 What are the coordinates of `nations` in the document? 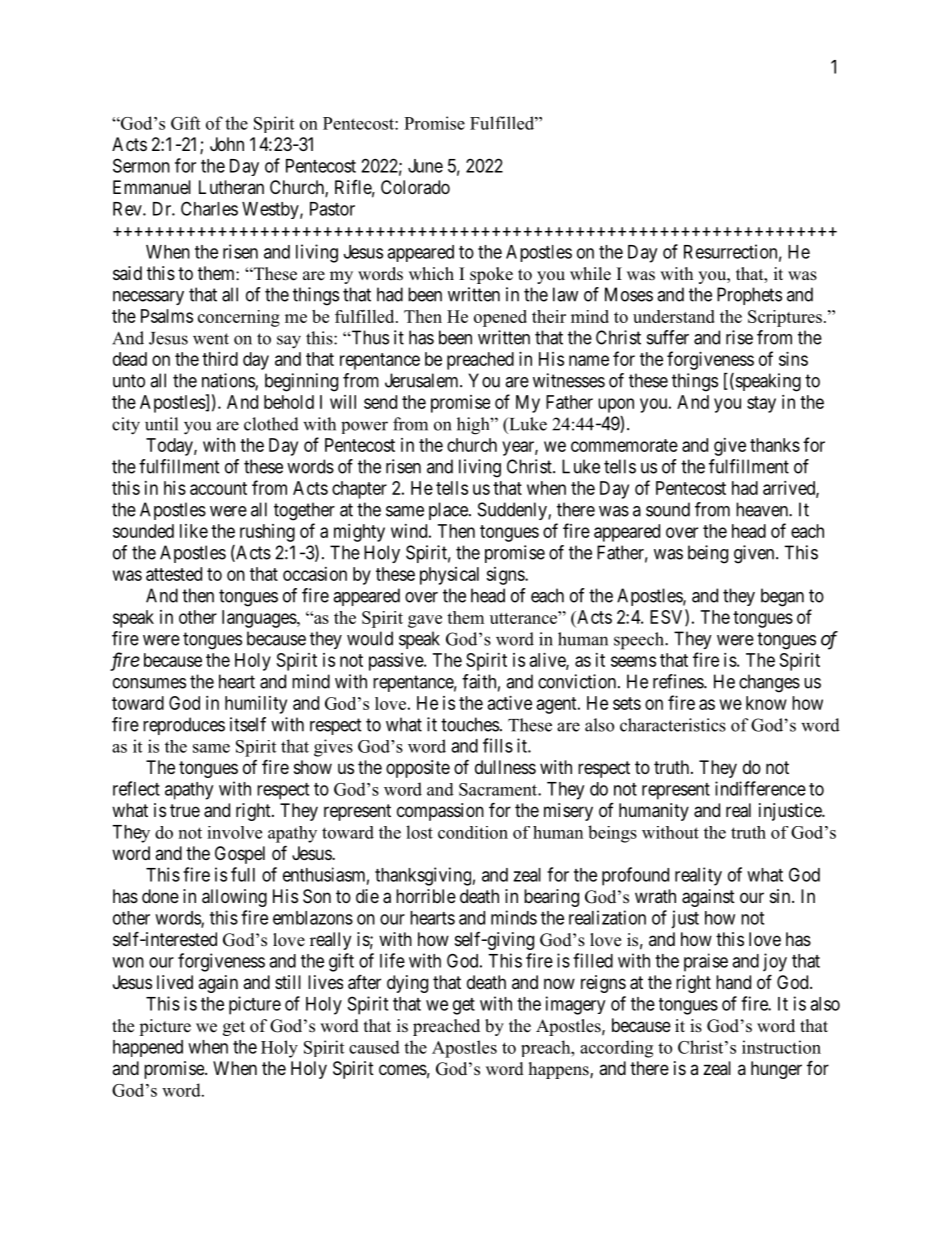 It's located at (229, 381).
